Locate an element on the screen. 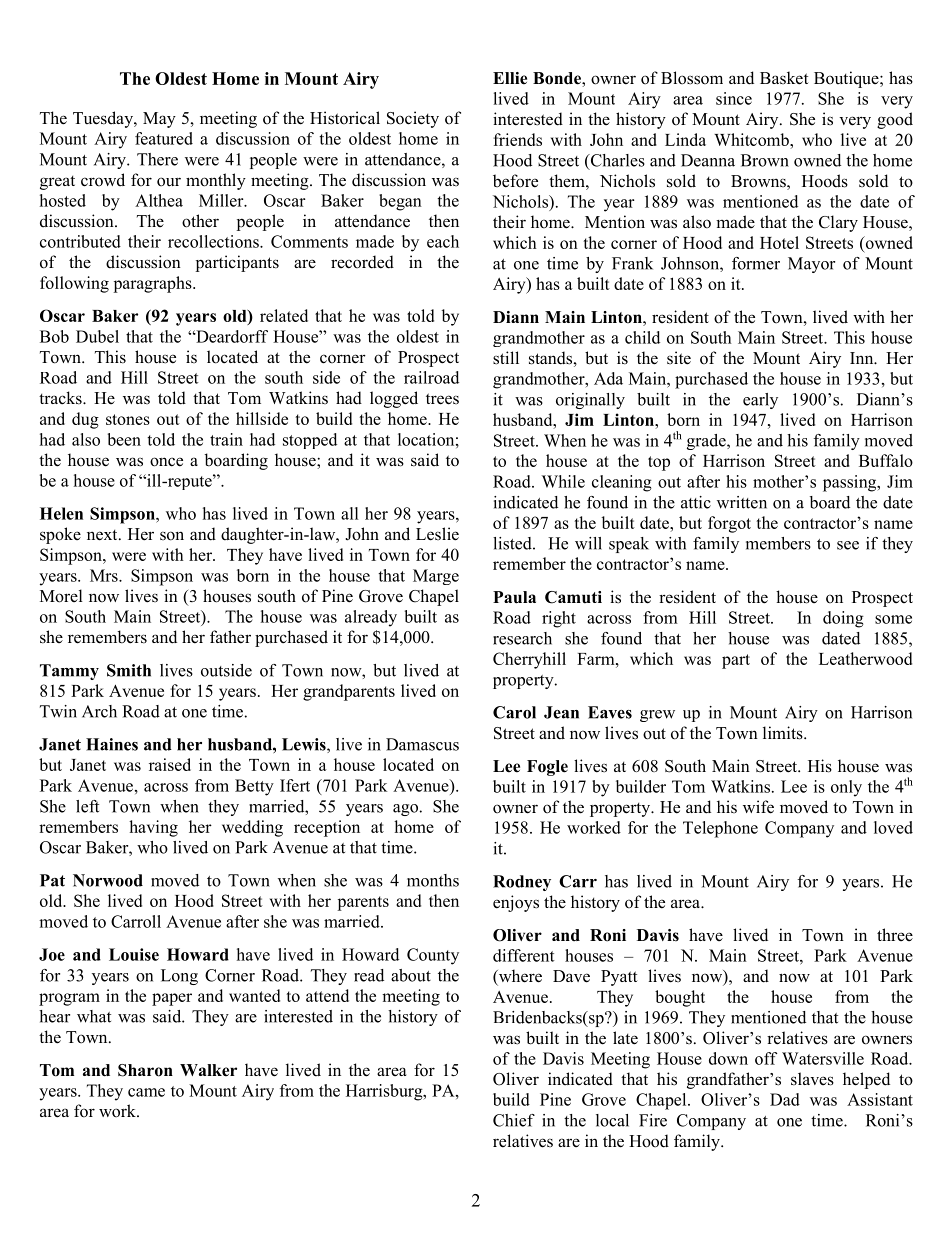  since is located at coordinates (734, 98).
